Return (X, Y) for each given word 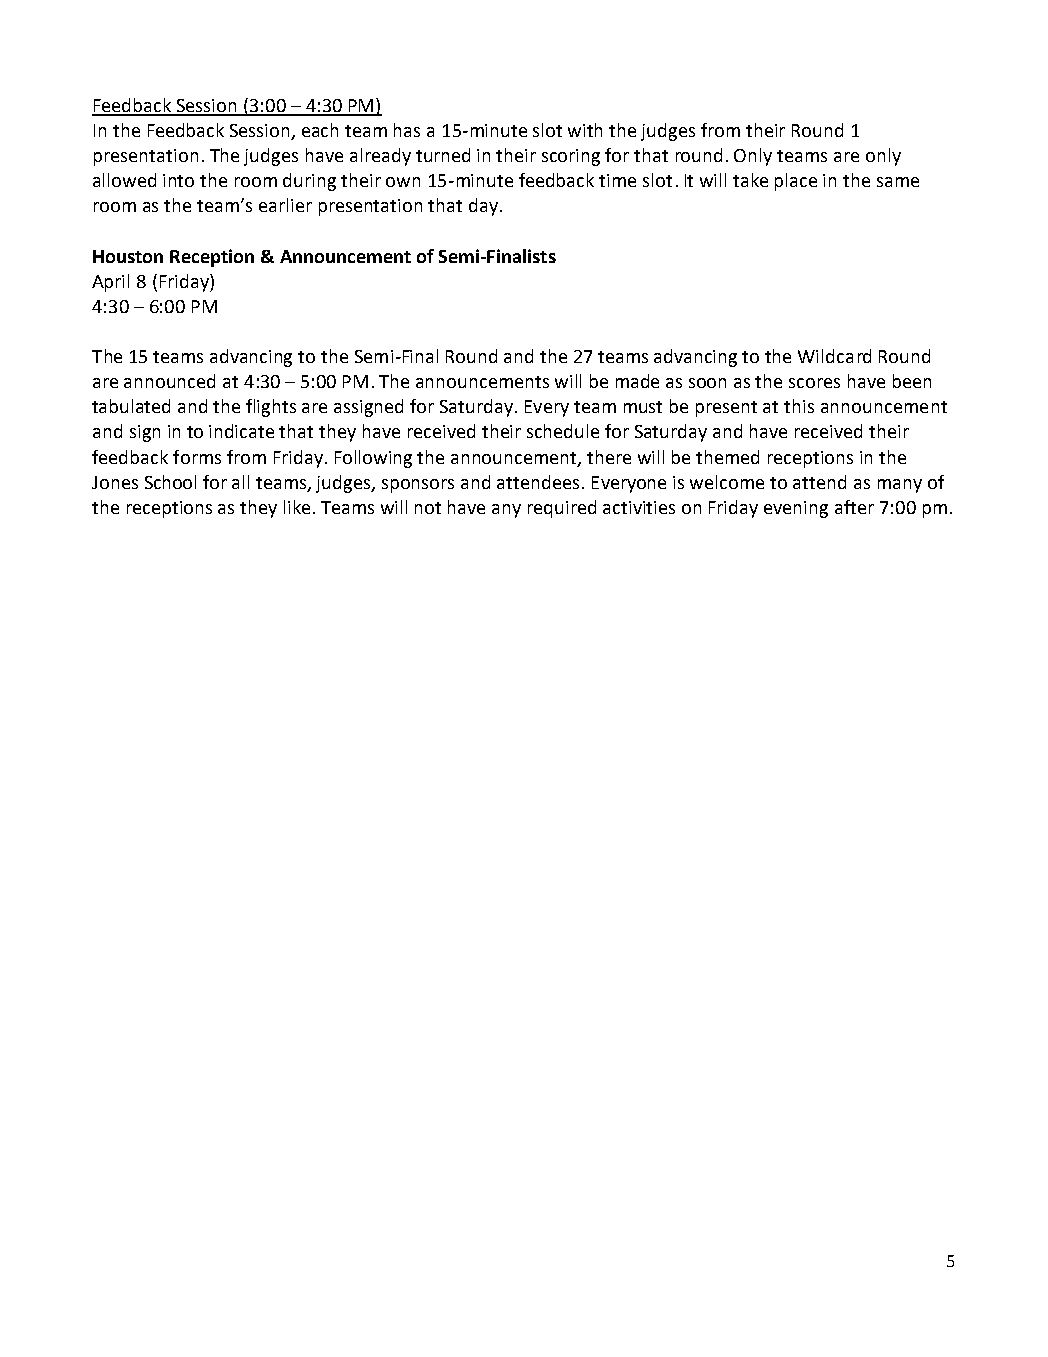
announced (169, 381)
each (320, 130)
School (170, 482)
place (796, 182)
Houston (128, 256)
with (585, 130)
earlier (285, 205)
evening (796, 509)
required (562, 509)
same (898, 182)
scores (814, 383)
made (637, 381)
